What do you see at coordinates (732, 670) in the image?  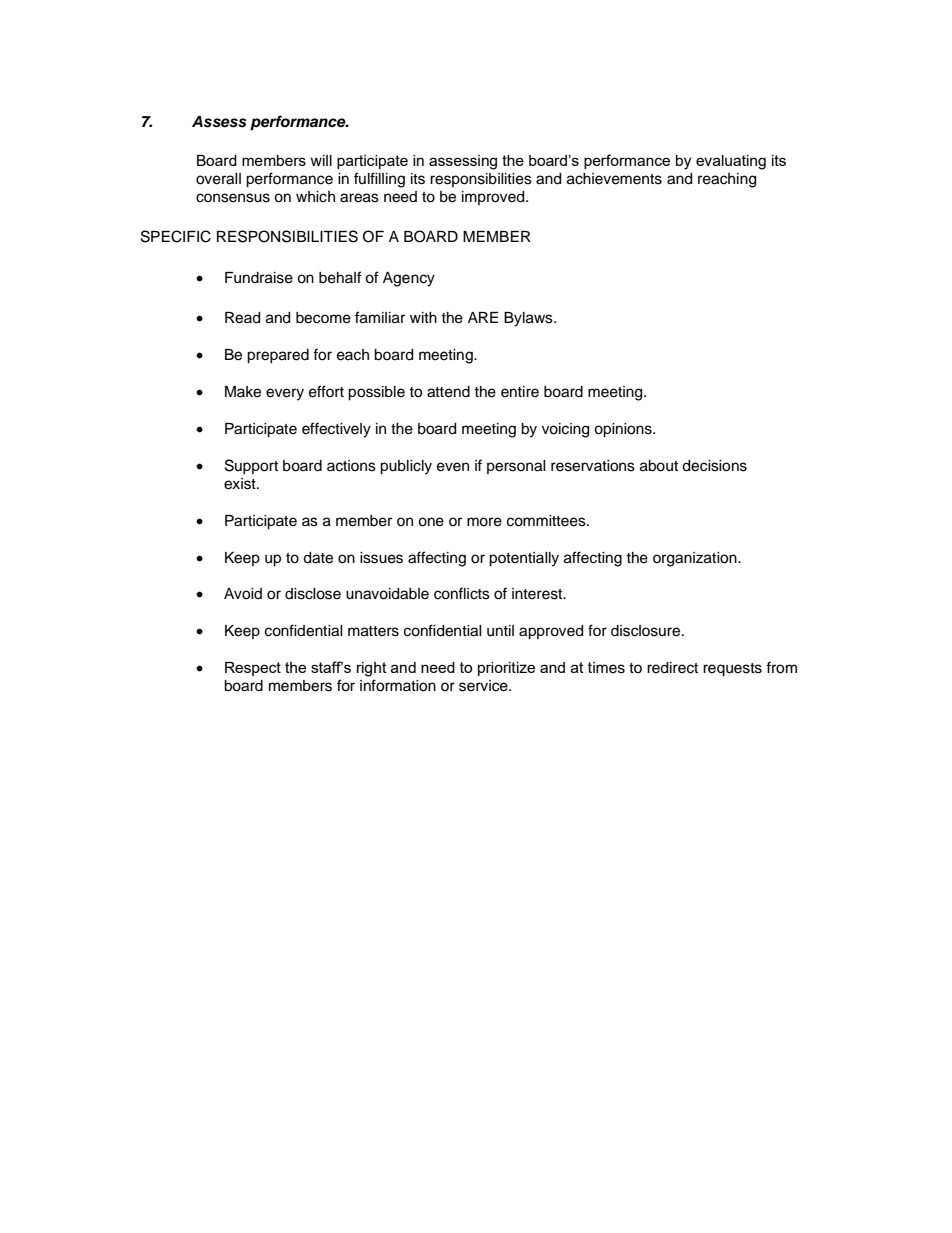 I see `requests` at bounding box center [732, 670].
